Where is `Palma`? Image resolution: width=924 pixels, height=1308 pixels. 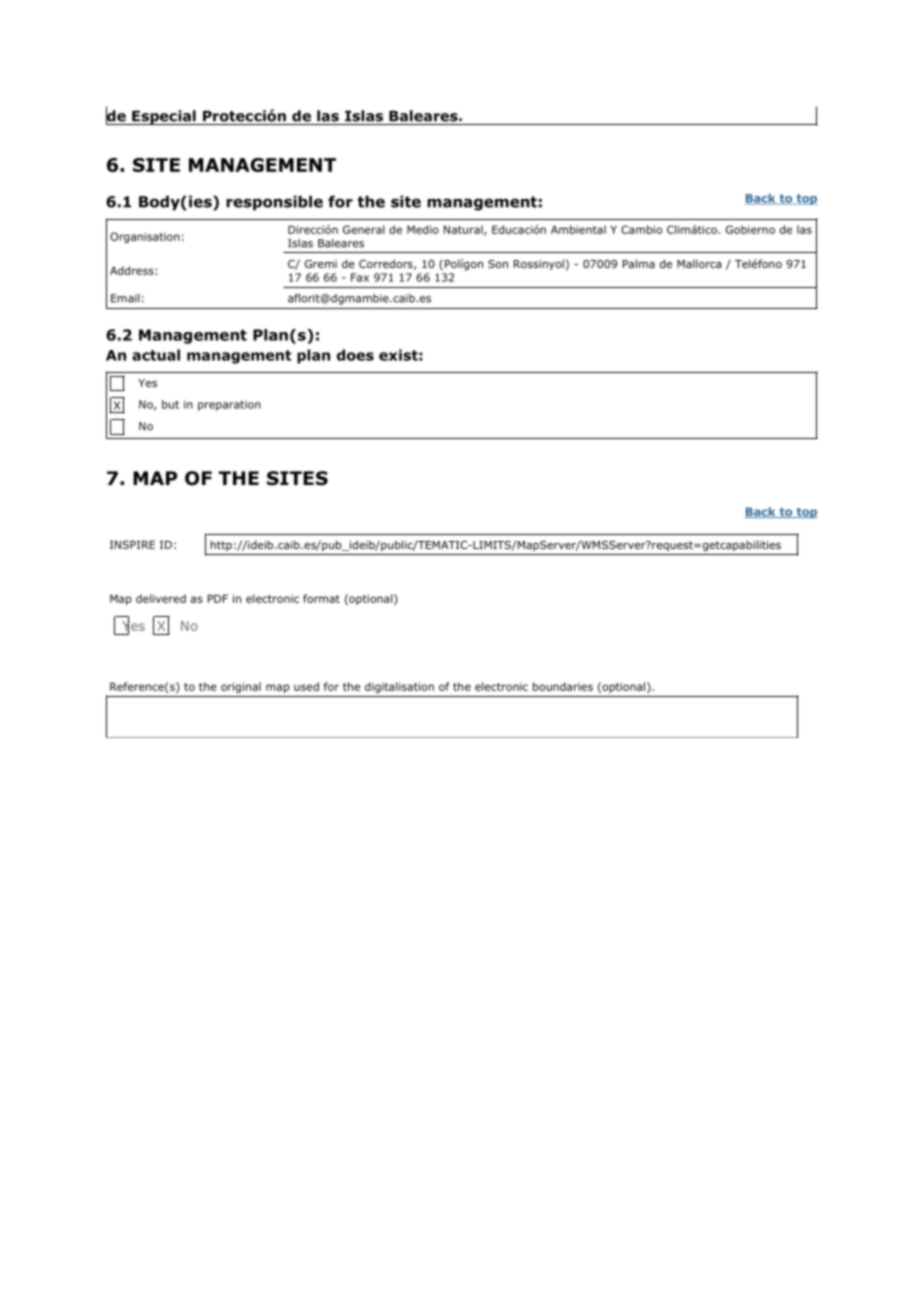
Palma is located at coordinates (639, 263).
